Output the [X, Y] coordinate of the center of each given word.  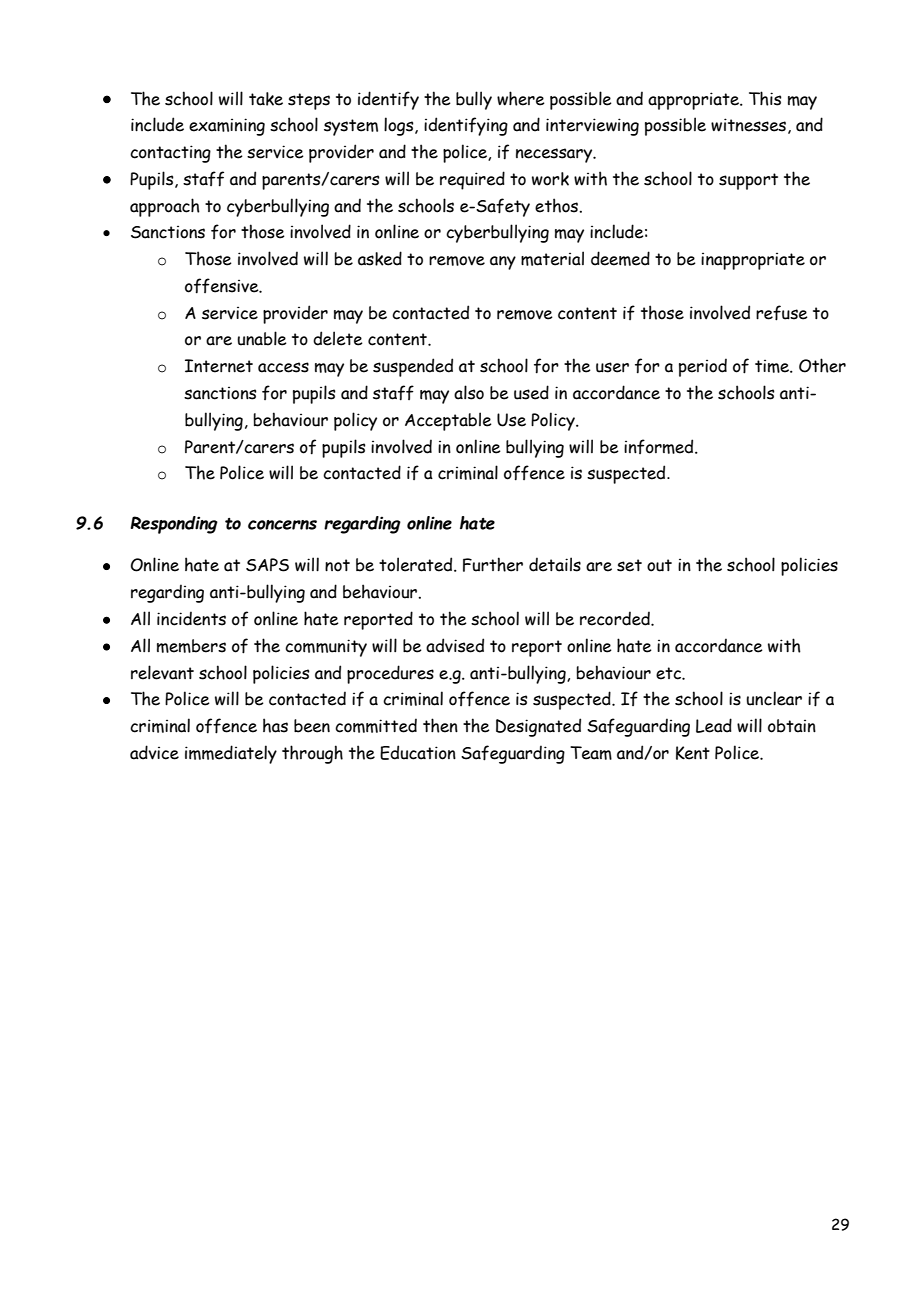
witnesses [748, 125]
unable [262, 338]
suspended [413, 367]
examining [227, 127]
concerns [282, 525]
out [659, 565]
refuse [782, 313]
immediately [231, 754]
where [521, 98]
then [440, 725]
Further [493, 564]
